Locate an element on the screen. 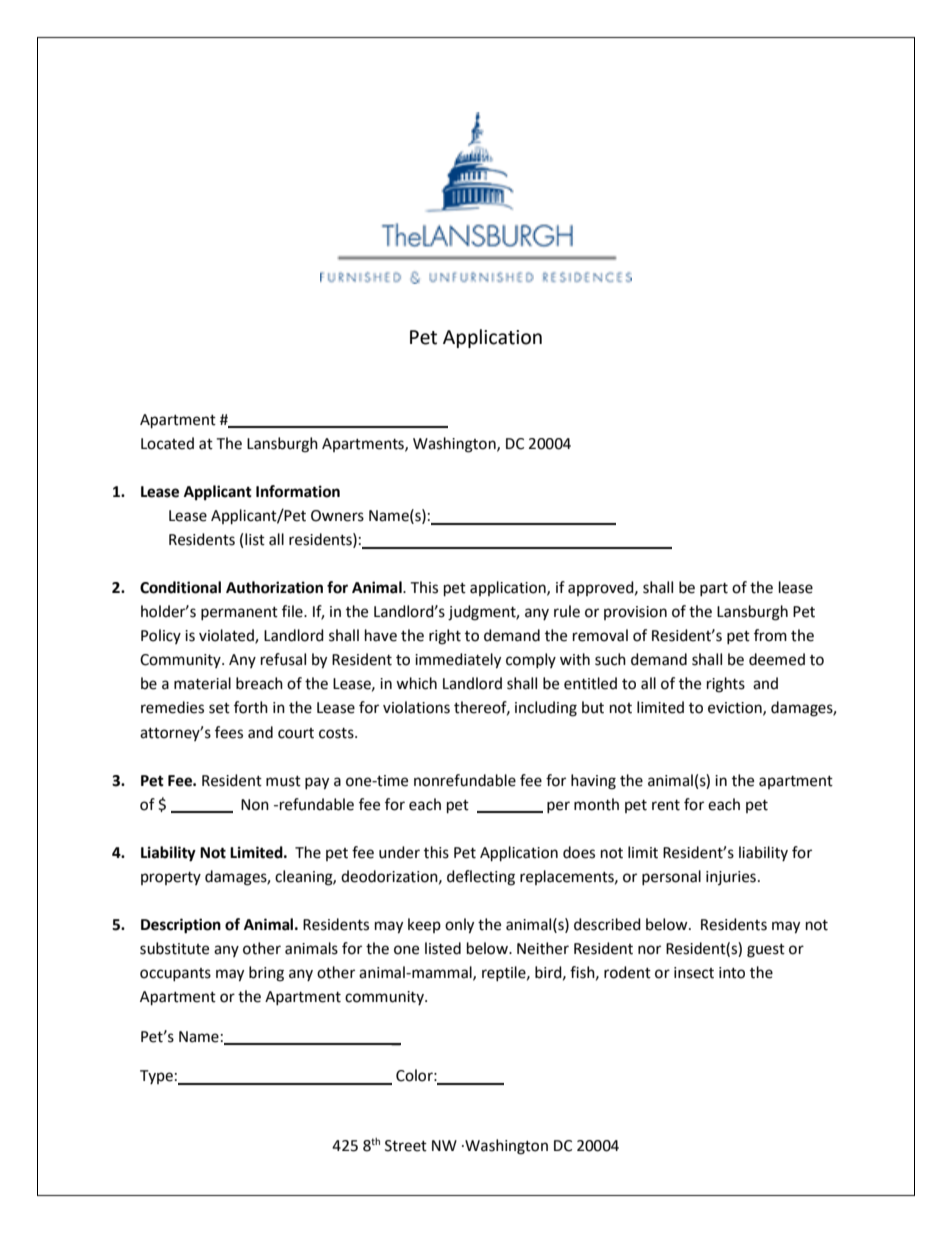 This screenshot has width=952, height=1233. from is located at coordinates (770, 635).
